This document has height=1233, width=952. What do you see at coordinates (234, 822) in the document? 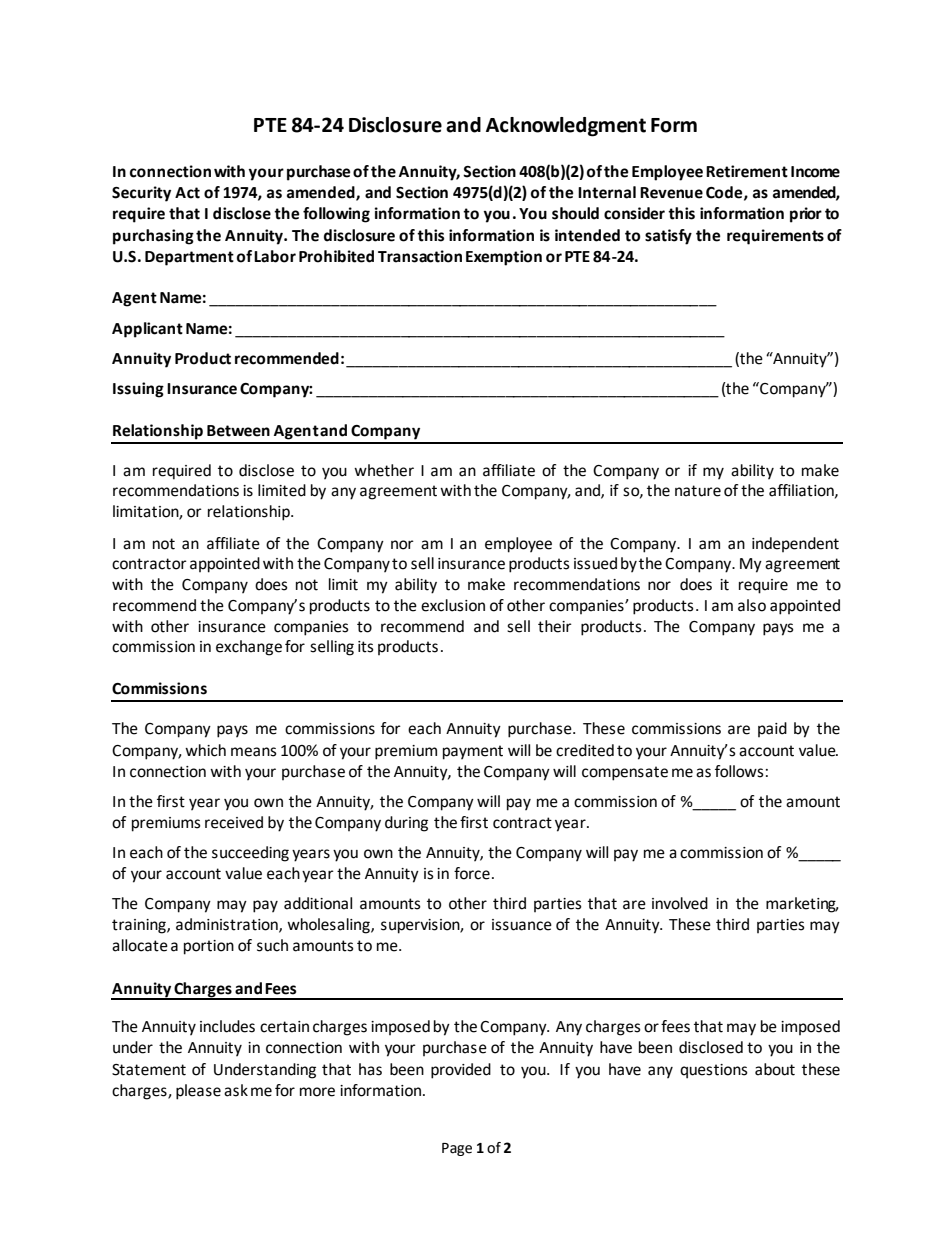
I see `received` at bounding box center [234, 822].
